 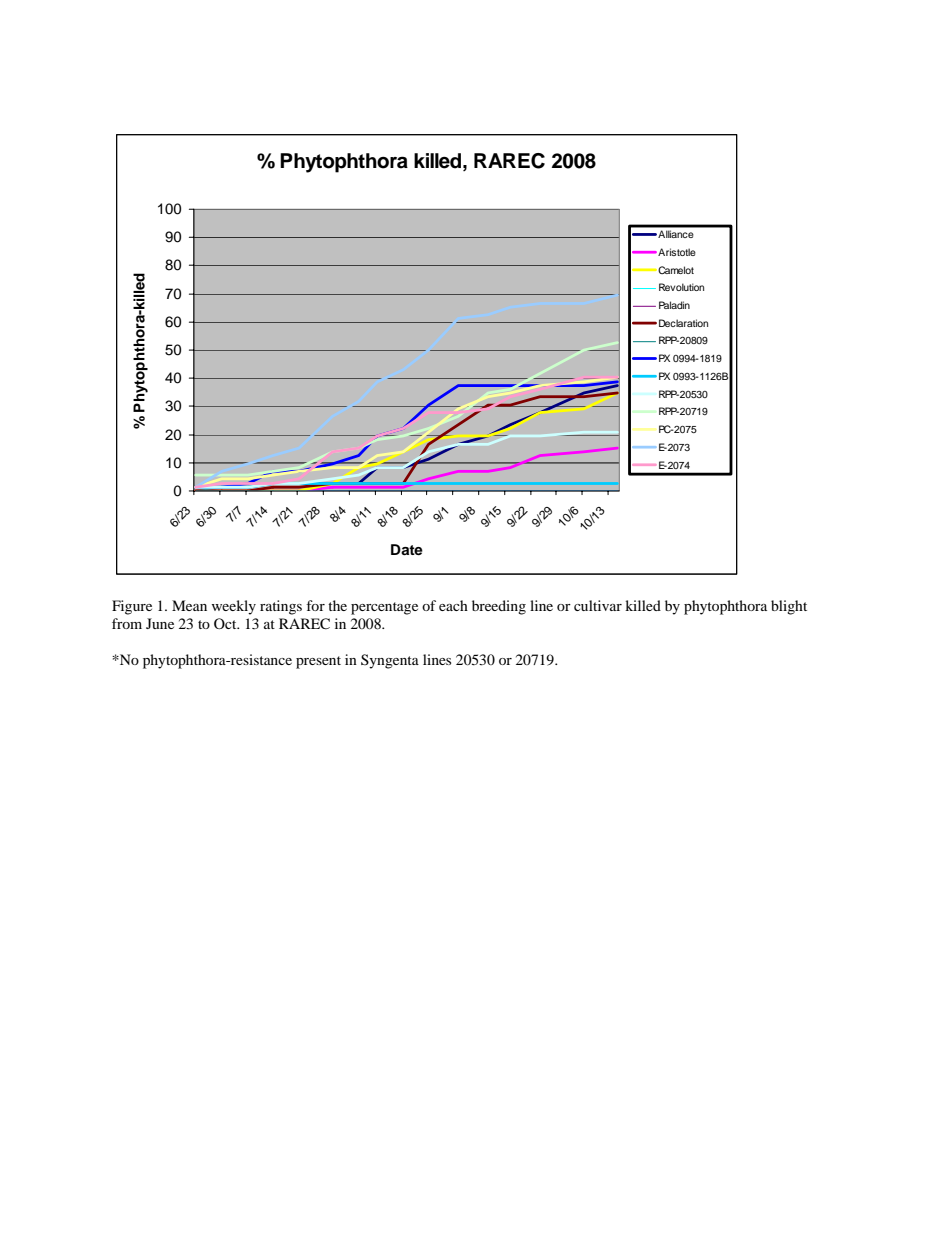 What do you see at coordinates (789, 607) in the page?
I see `blight` at bounding box center [789, 607].
